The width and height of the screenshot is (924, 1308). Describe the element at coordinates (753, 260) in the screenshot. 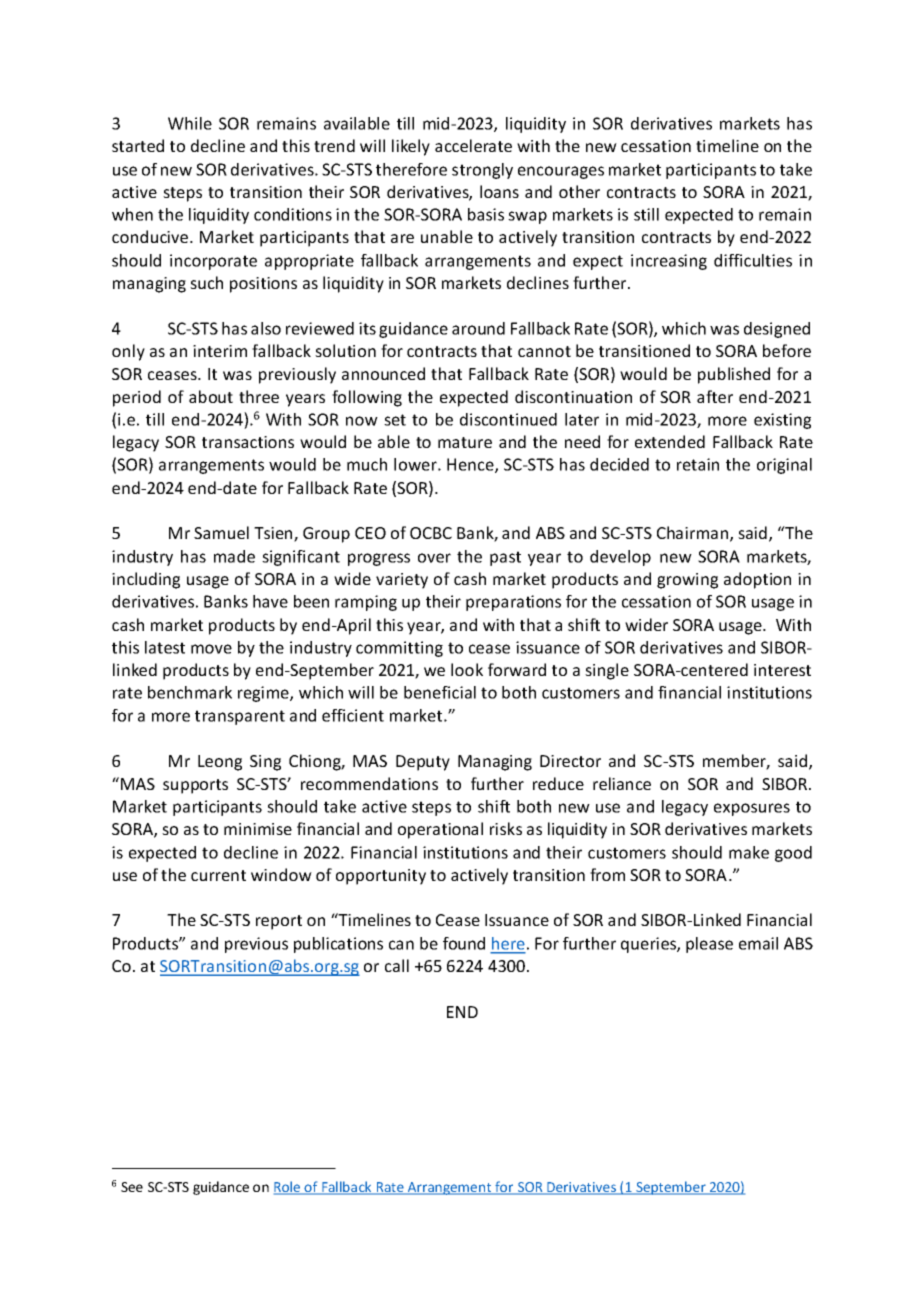

I see `difficulties` at that location.
